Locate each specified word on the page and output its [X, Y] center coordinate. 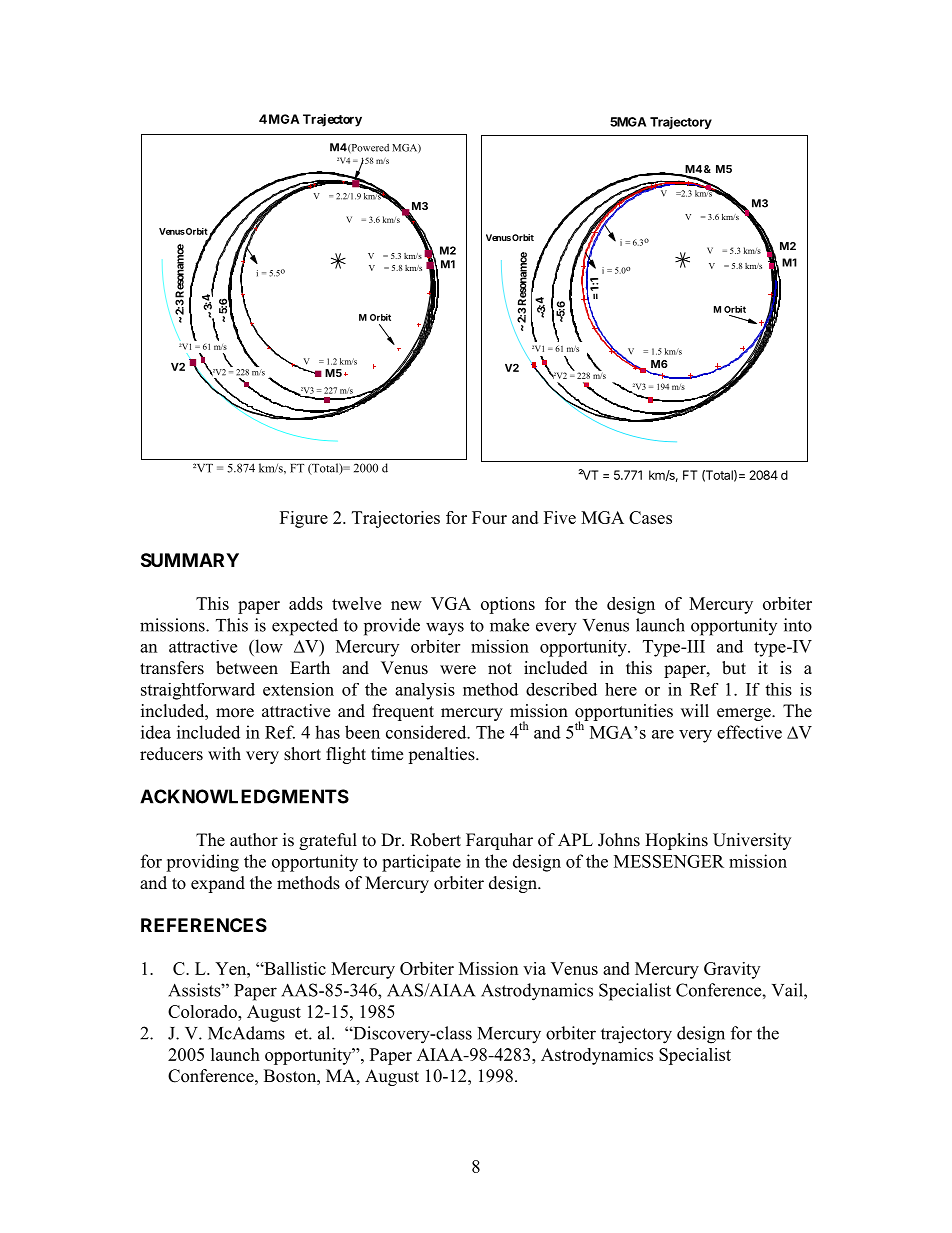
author [254, 840]
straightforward [198, 691]
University [752, 841]
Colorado [203, 1011]
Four [489, 517]
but [734, 668]
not [500, 669]
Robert [435, 840]
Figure [304, 519]
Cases [650, 517]
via [534, 968]
